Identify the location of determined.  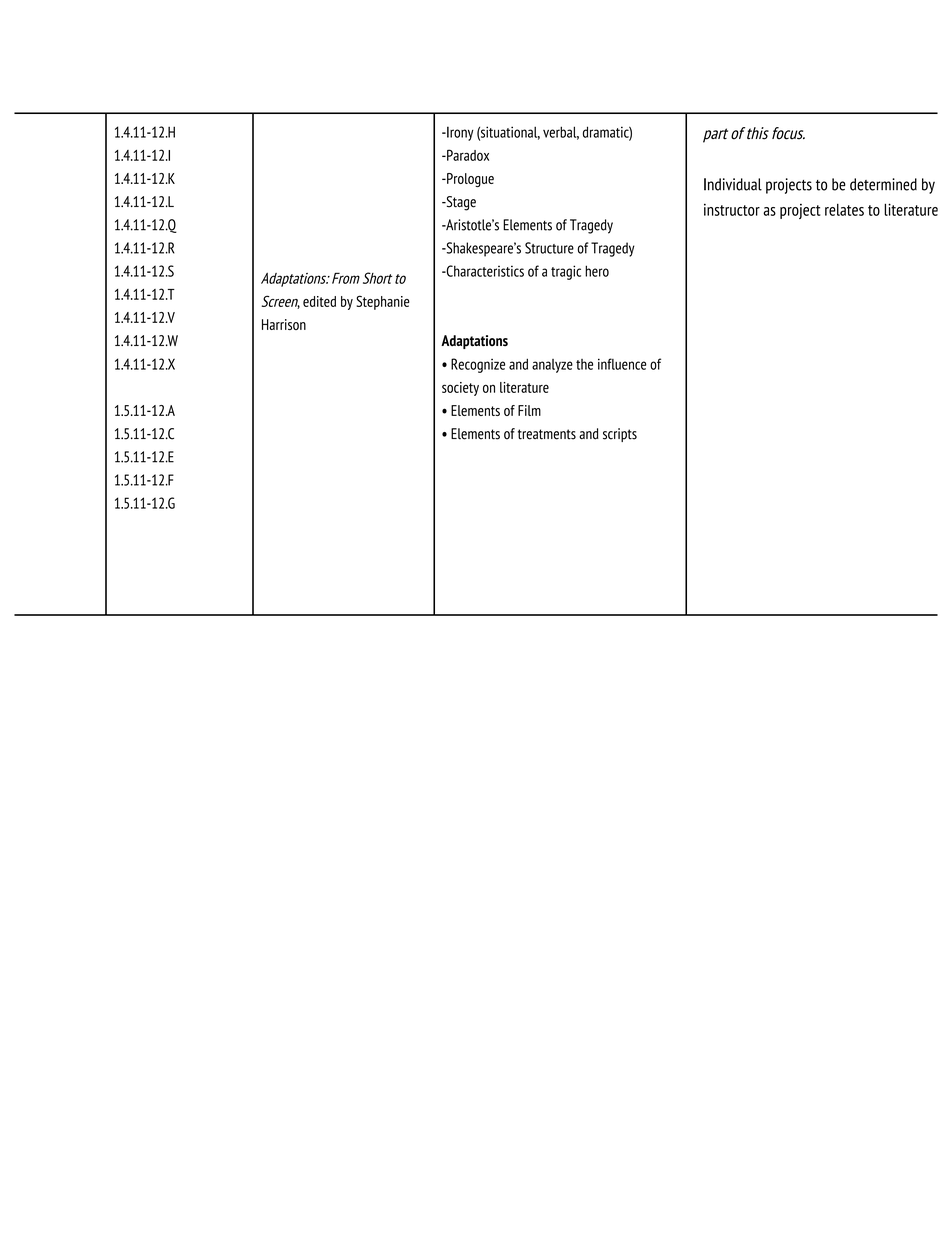
(883, 184).
